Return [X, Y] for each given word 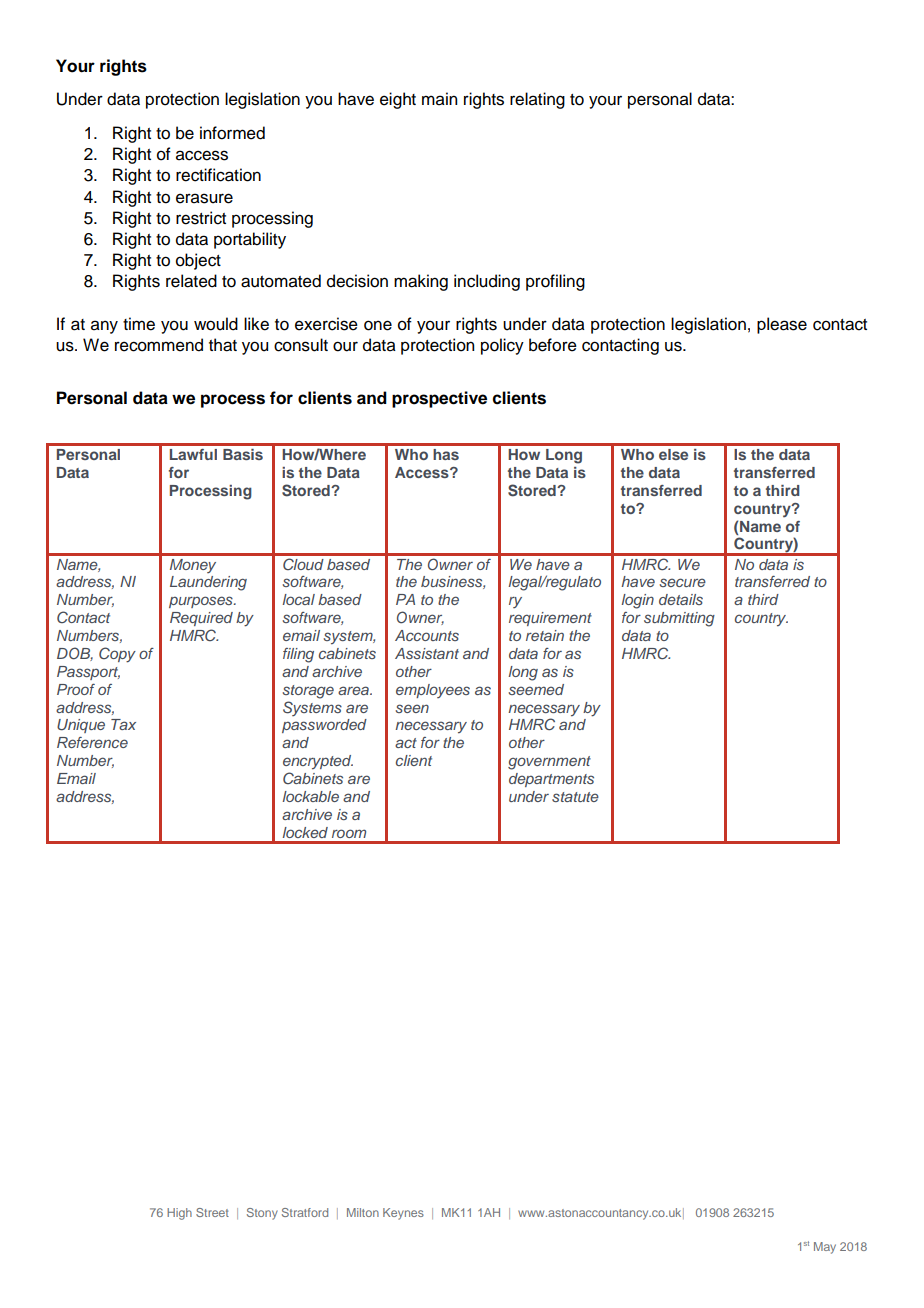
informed [232, 133]
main [439, 99]
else [673, 454]
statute [575, 797]
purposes [202, 602]
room [349, 833]
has [446, 454]
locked [305, 832]
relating [537, 100]
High [179, 1214]
